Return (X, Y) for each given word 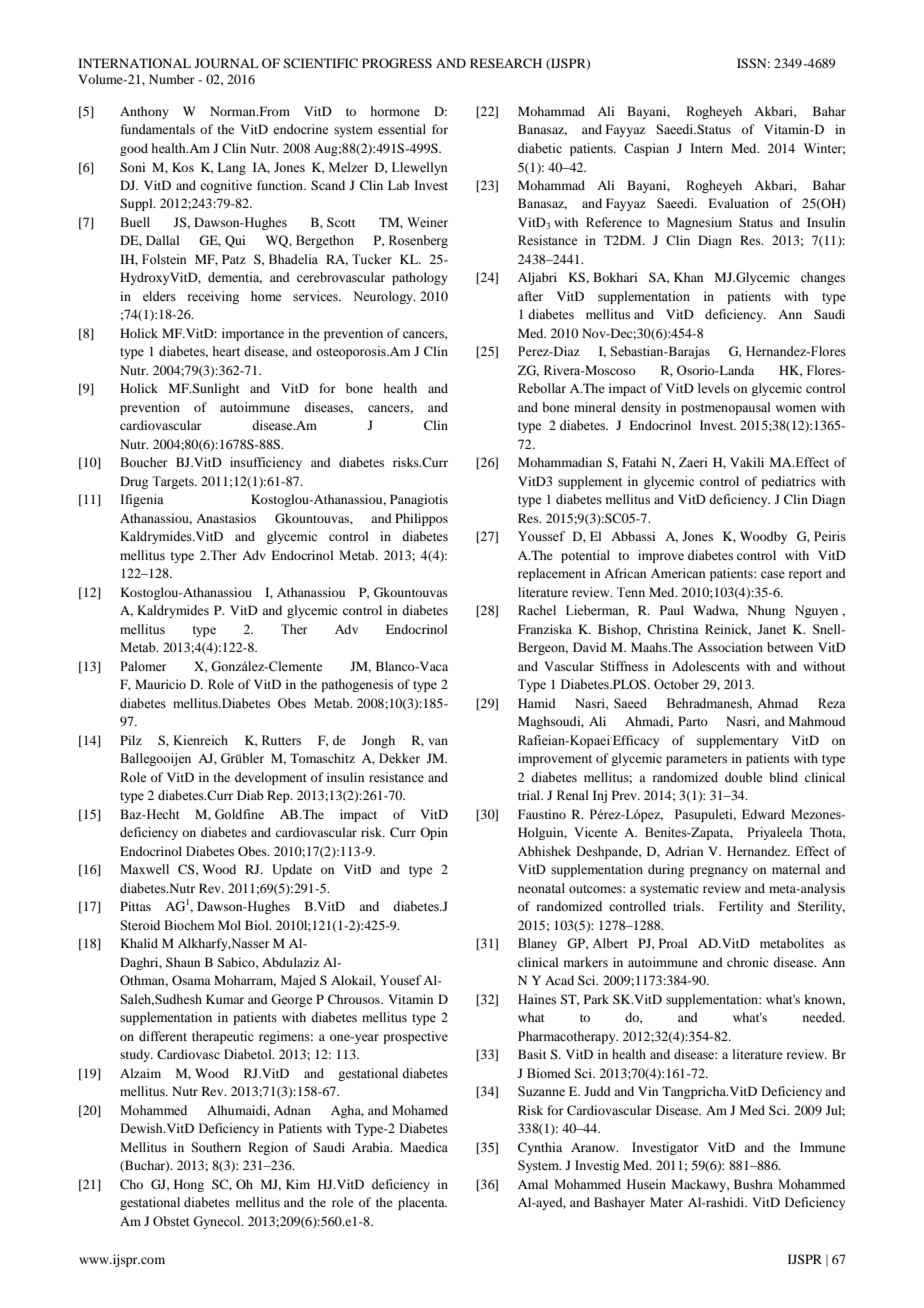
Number (172, 79)
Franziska (545, 629)
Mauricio (160, 684)
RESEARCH (506, 63)
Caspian (646, 149)
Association (730, 647)
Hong (189, 1185)
